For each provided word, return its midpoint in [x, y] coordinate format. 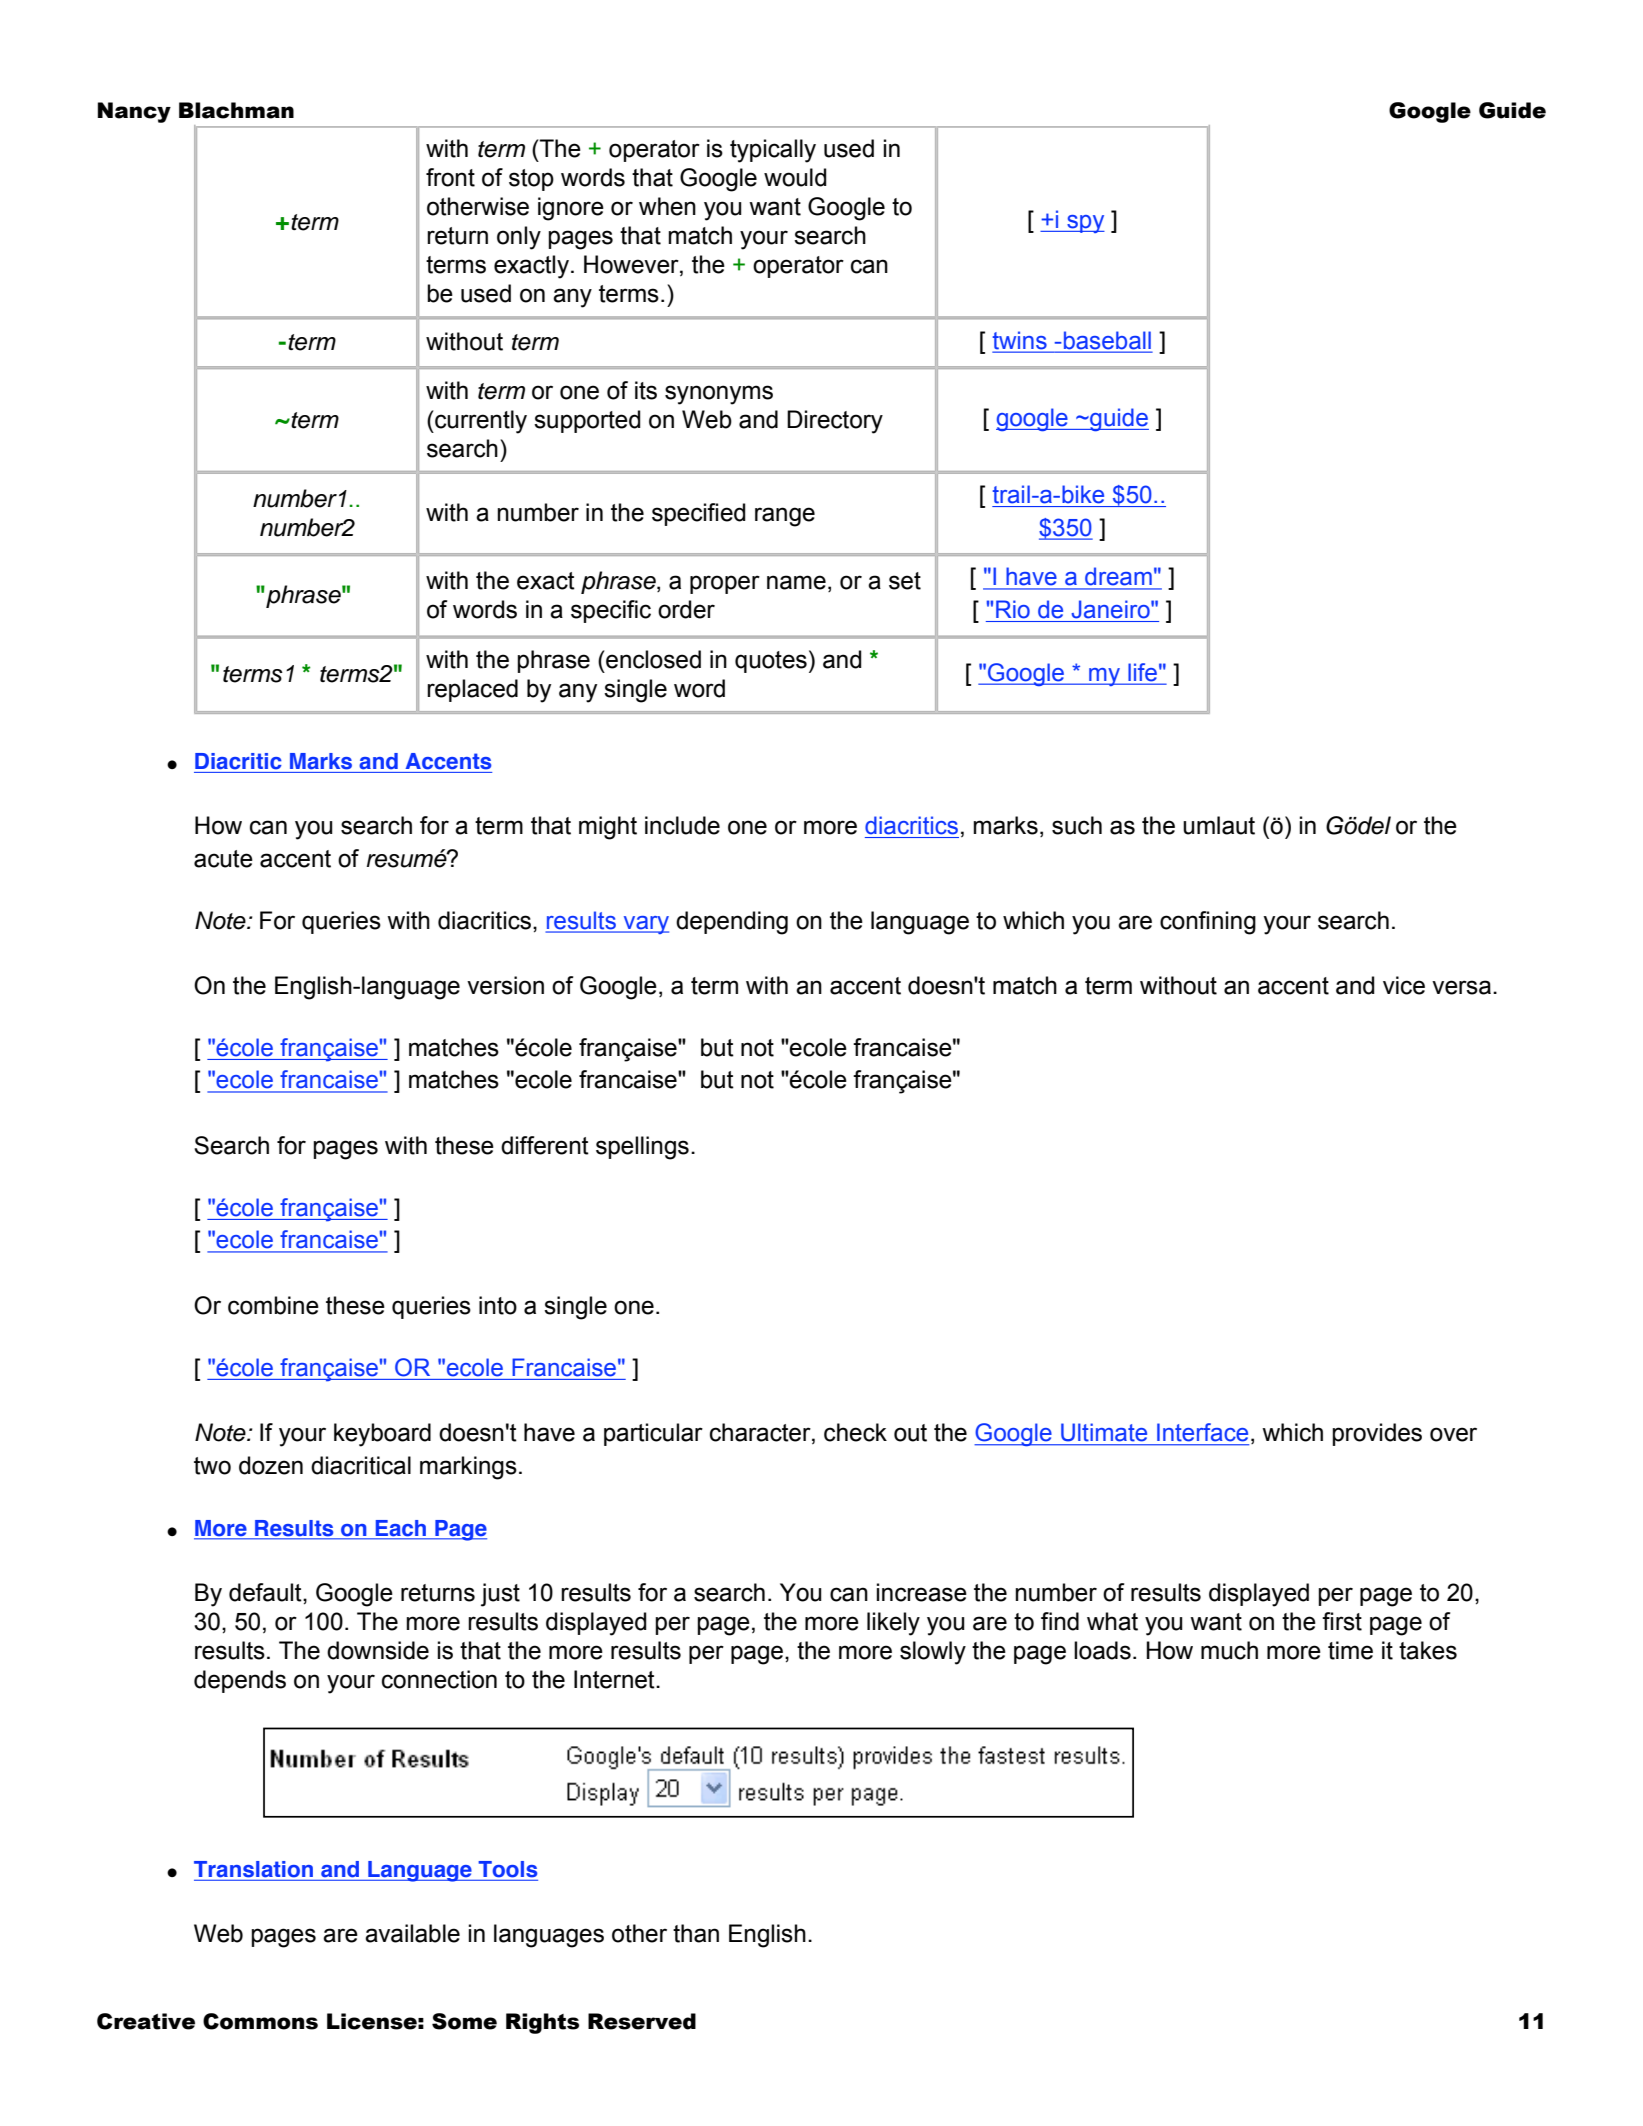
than [696, 1933]
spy [1085, 224]
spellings [642, 1148]
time [1350, 1650]
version [505, 985]
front [450, 177]
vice [1404, 985]
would [795, 177]
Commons [260, 2021]
